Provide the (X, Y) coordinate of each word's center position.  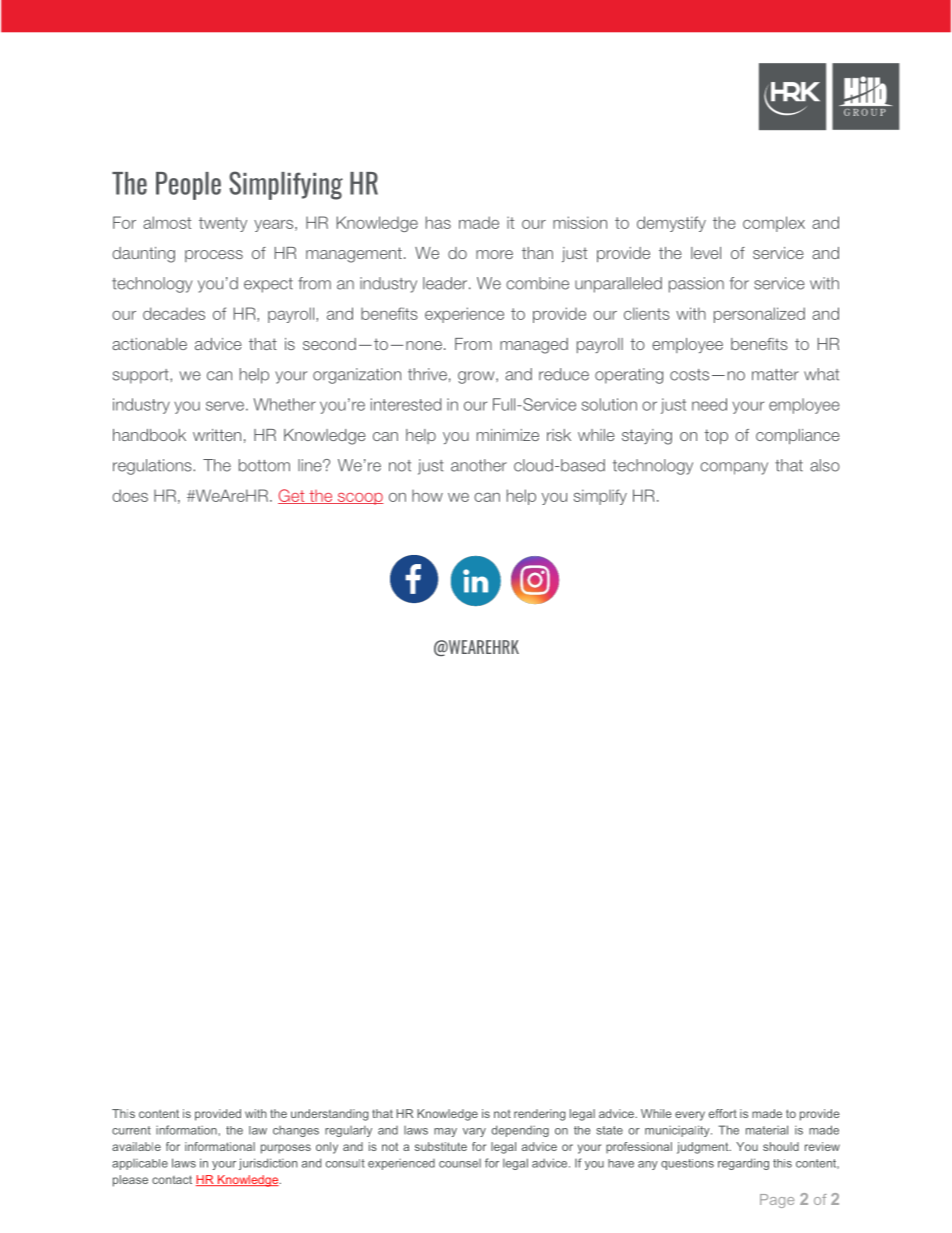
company (734, 468)
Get (292, 496)
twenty (223, 224)
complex (774, 224)
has (438, 222)
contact (172, 1179)
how (427, 496)
